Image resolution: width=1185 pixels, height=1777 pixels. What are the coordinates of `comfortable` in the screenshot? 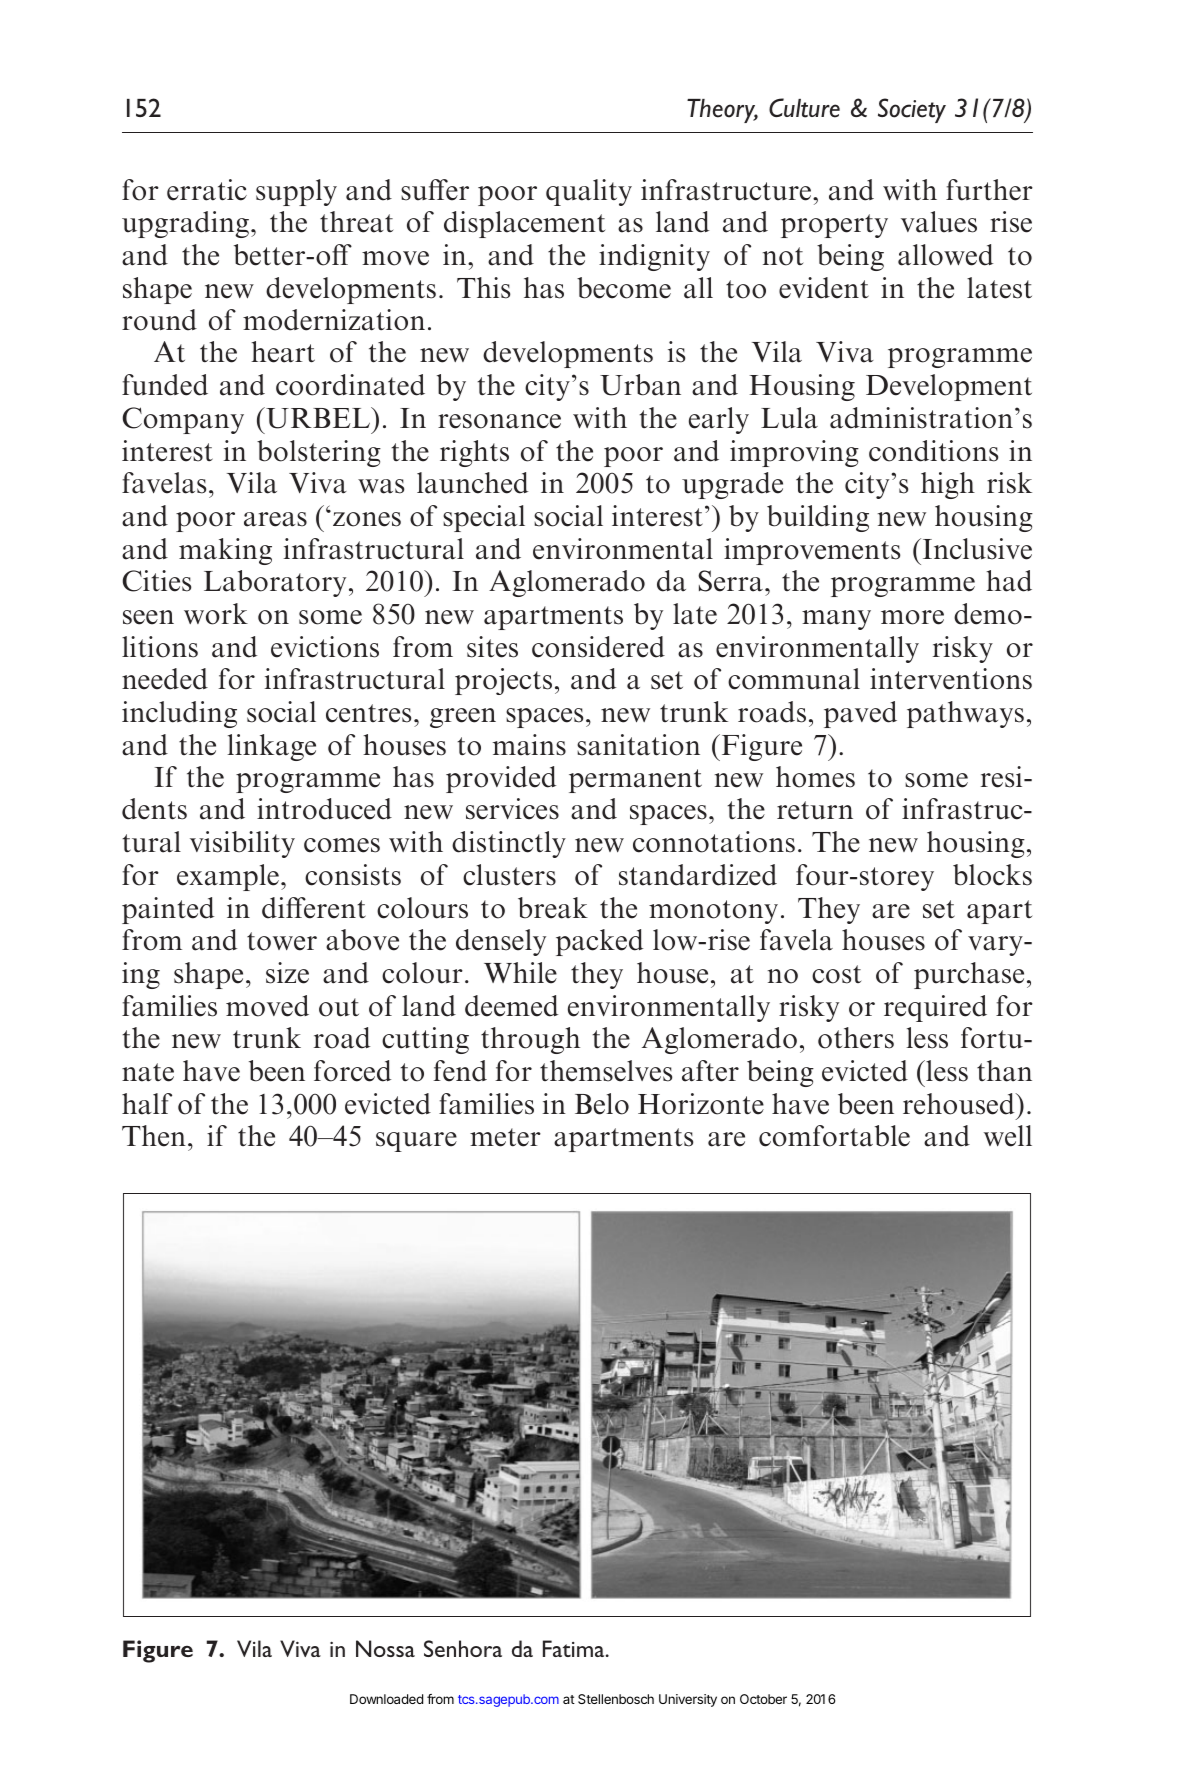 It's located at (834, 1136).
